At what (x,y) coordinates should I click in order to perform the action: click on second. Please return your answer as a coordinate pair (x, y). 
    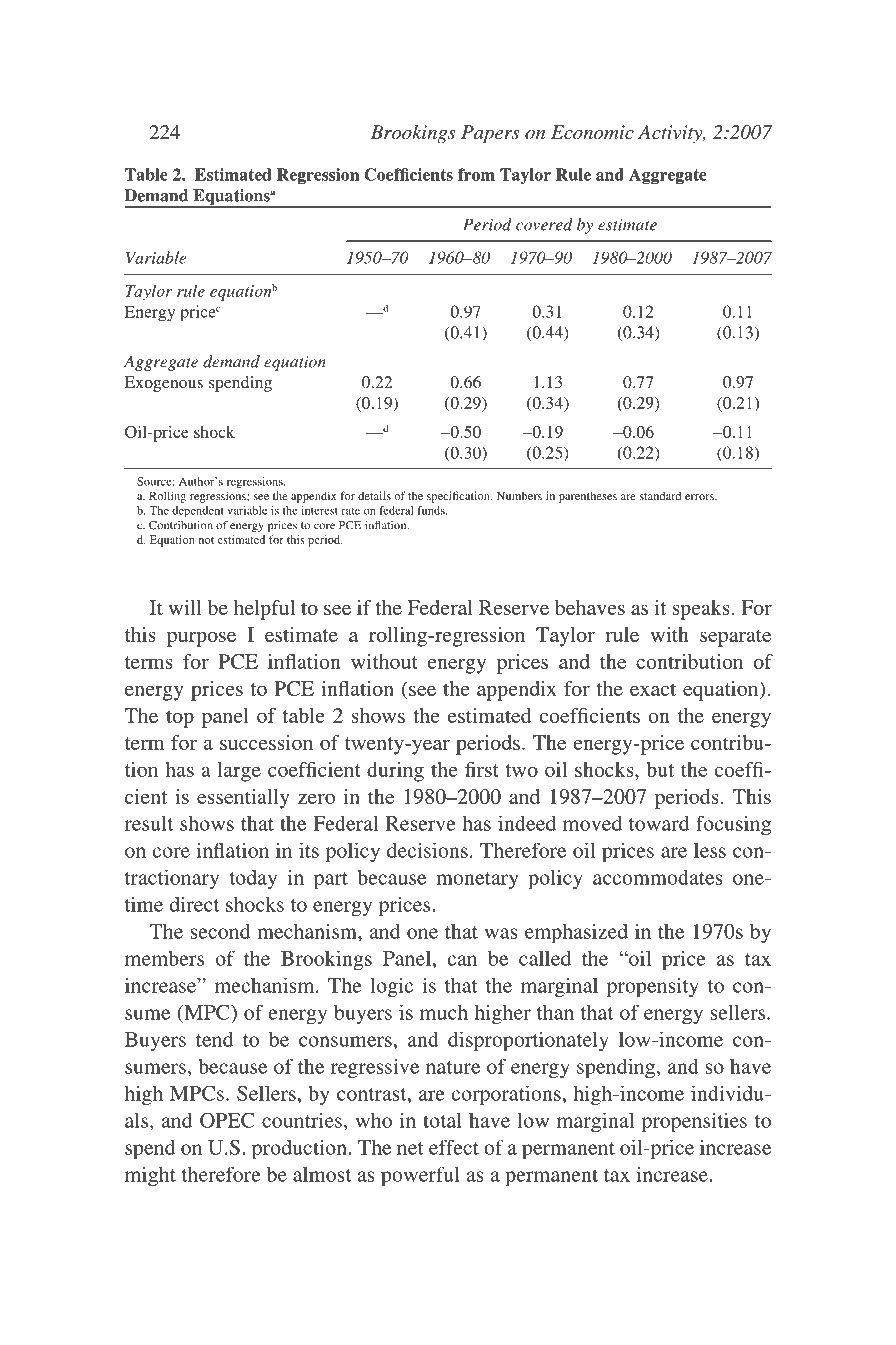
    Looking at the image, I should click on (220, 931).
